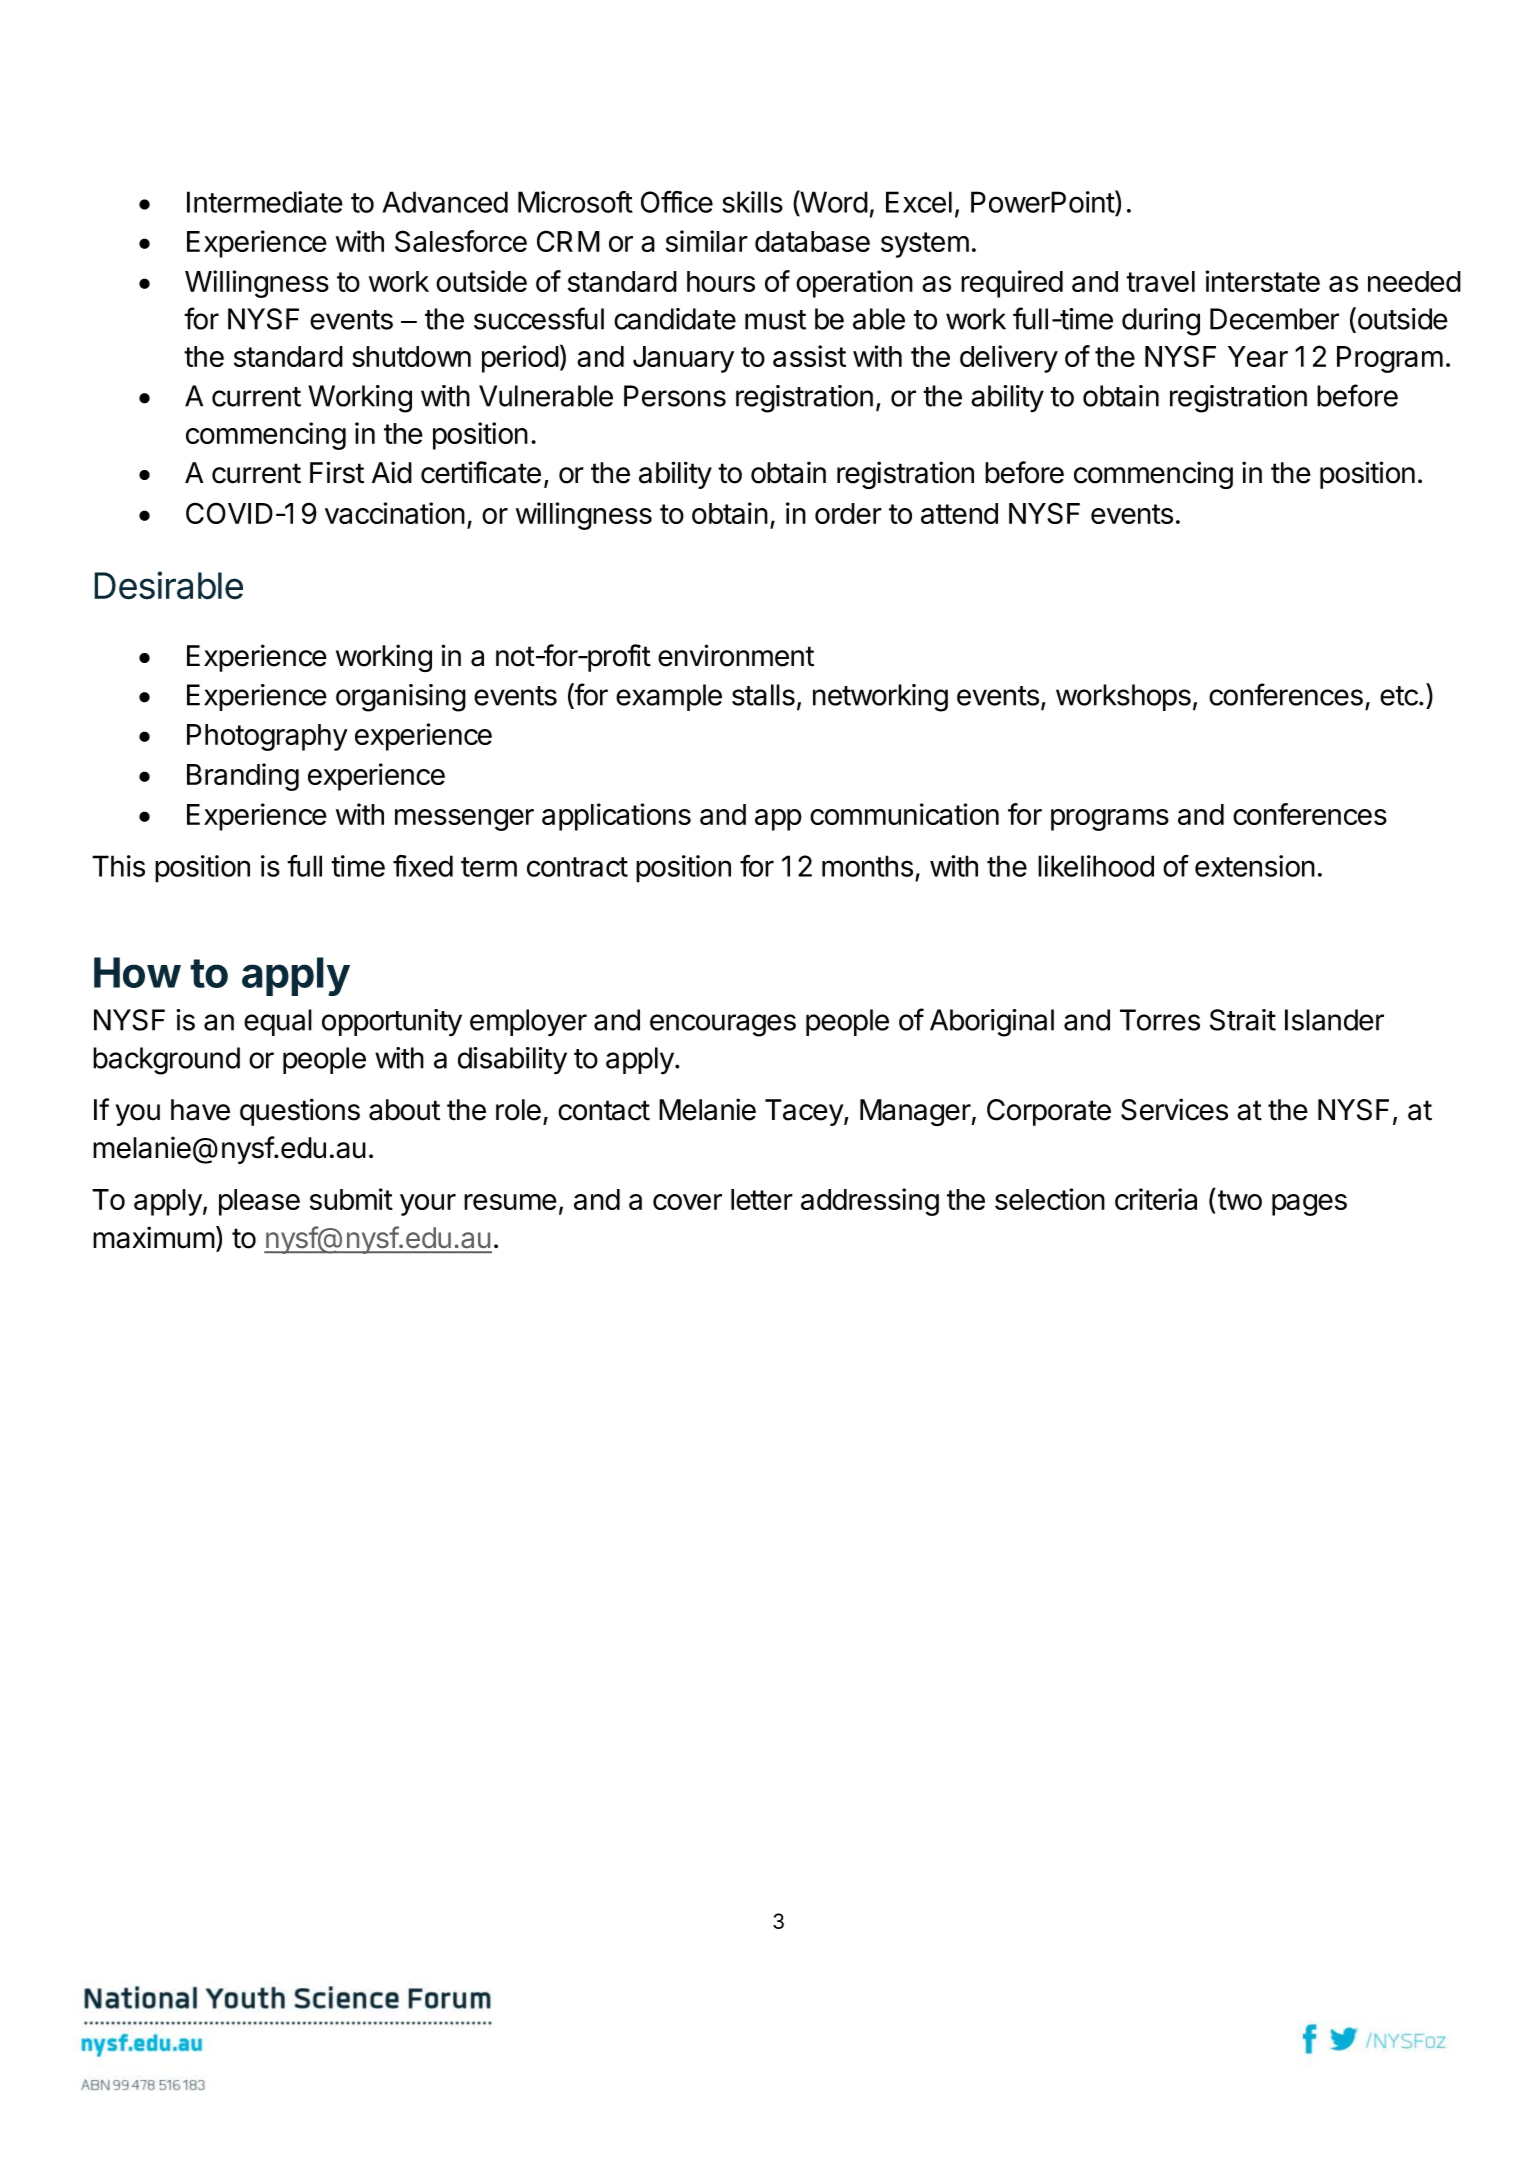 This image has height=2175, width=1537. I want to click on First, so click(337, 472).
